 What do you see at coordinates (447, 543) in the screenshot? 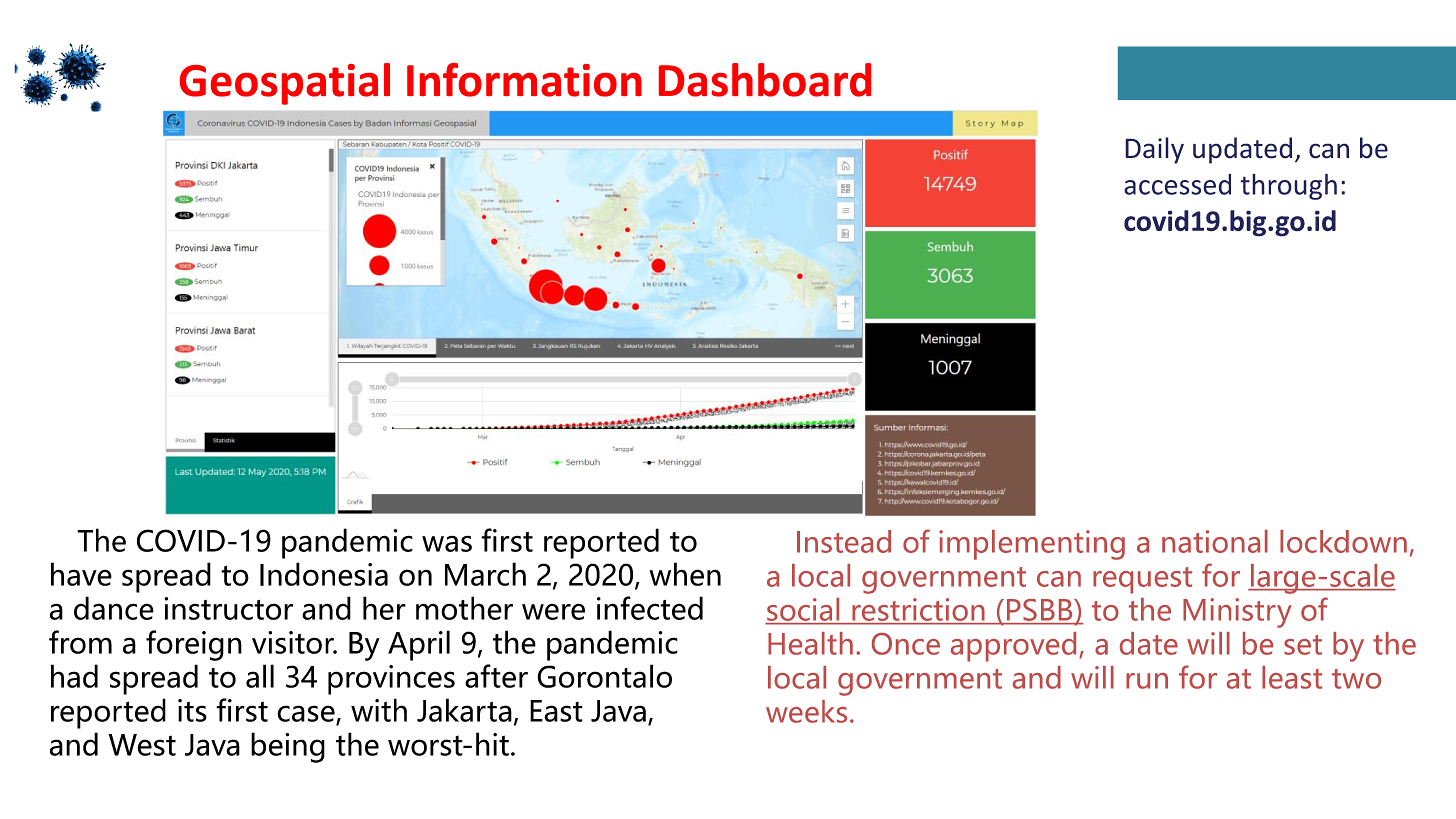
I see `was` at bounding box center [447, 543].
